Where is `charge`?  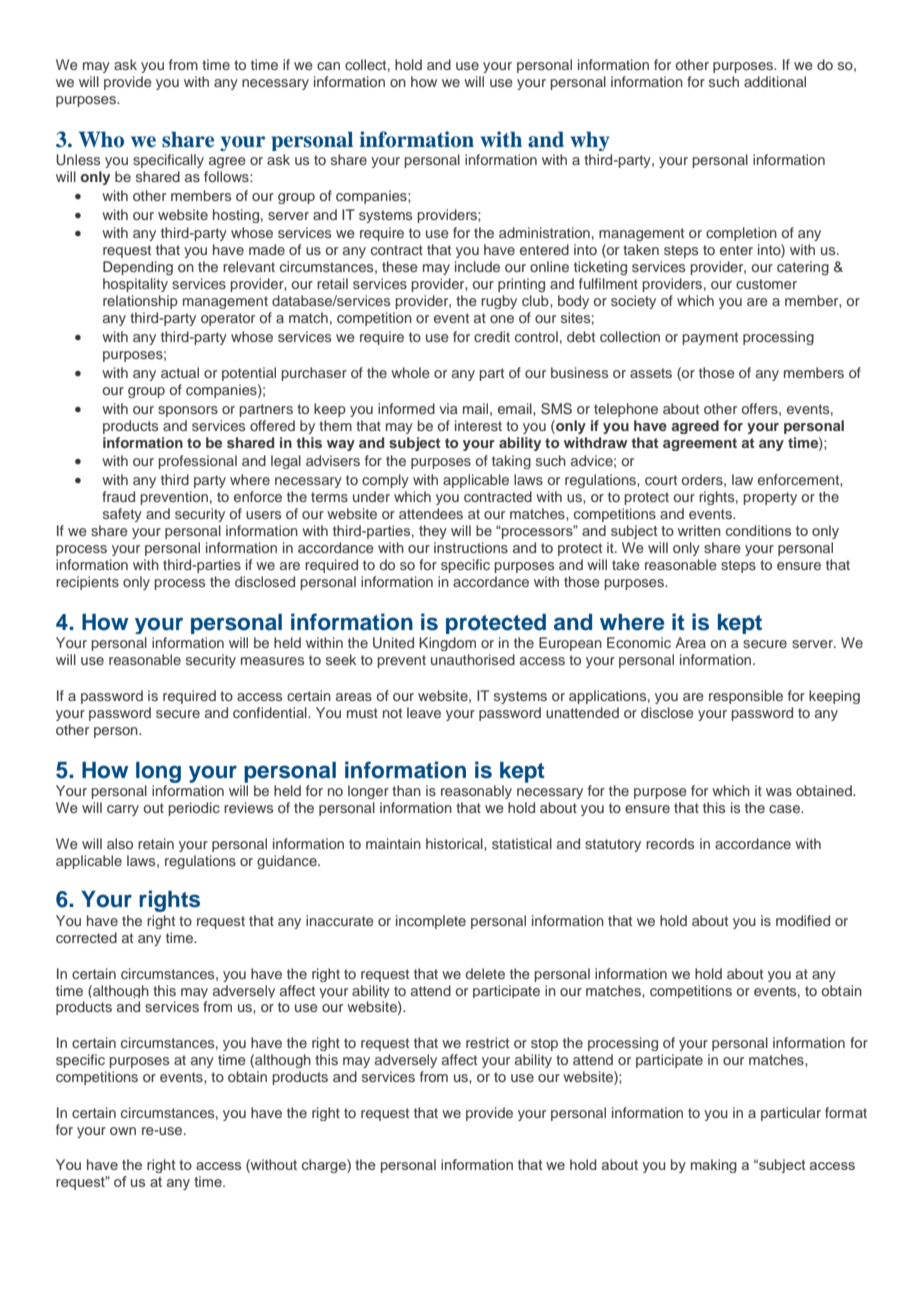
charge is located at coordinates (325, 1166).
